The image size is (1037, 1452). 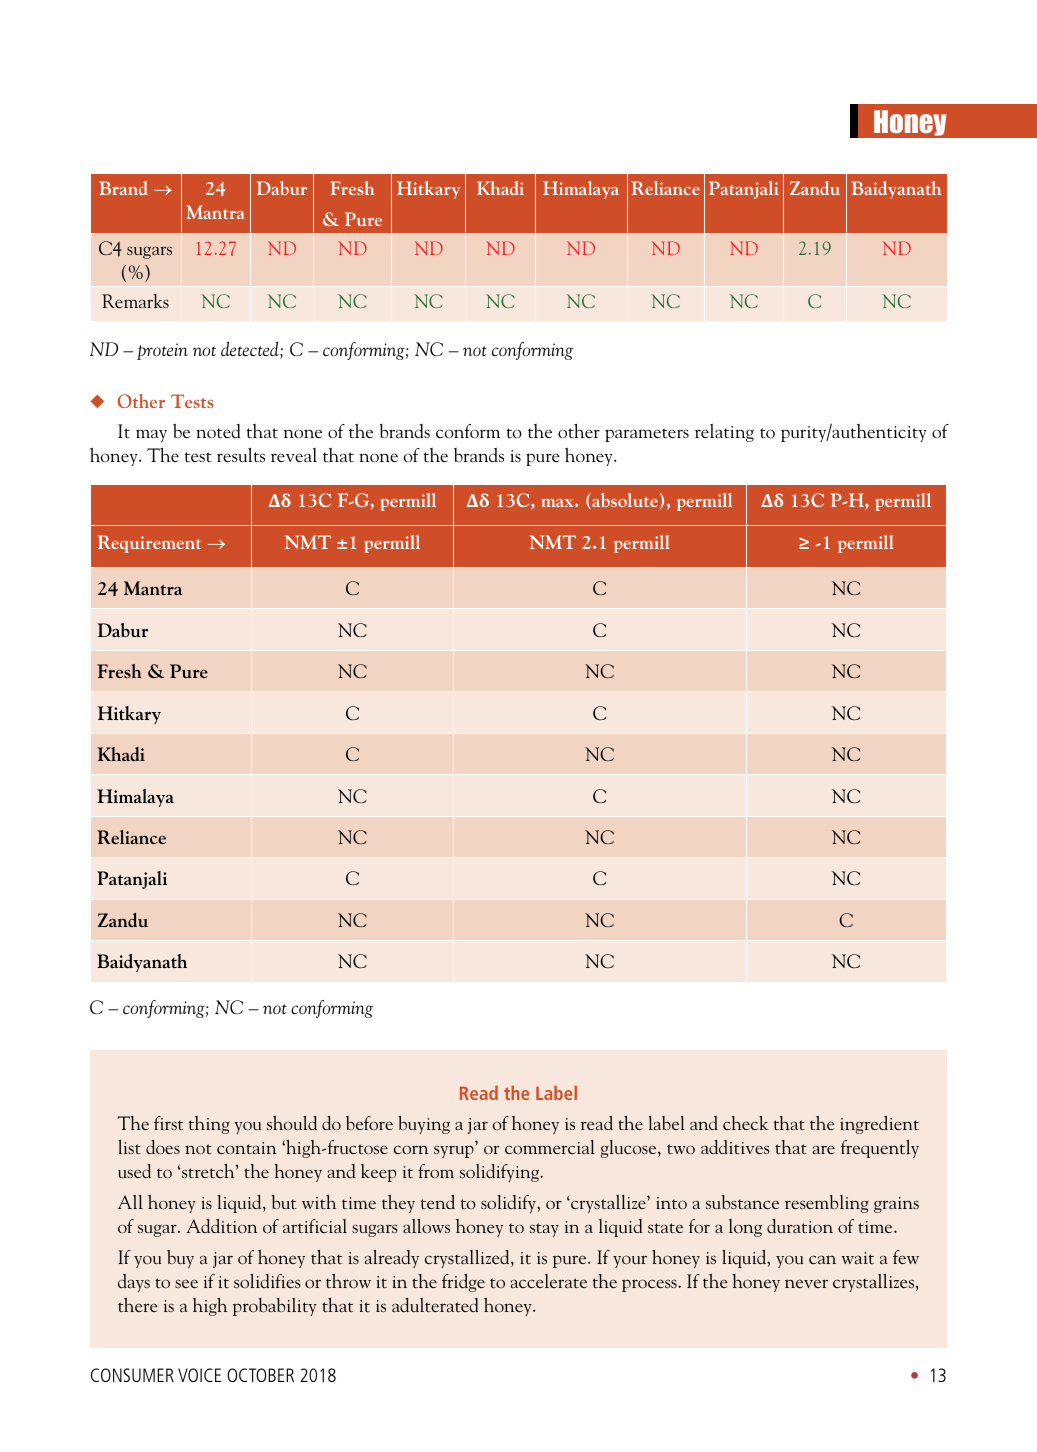 I want to click on thing, so click(x=209, y=1125).
